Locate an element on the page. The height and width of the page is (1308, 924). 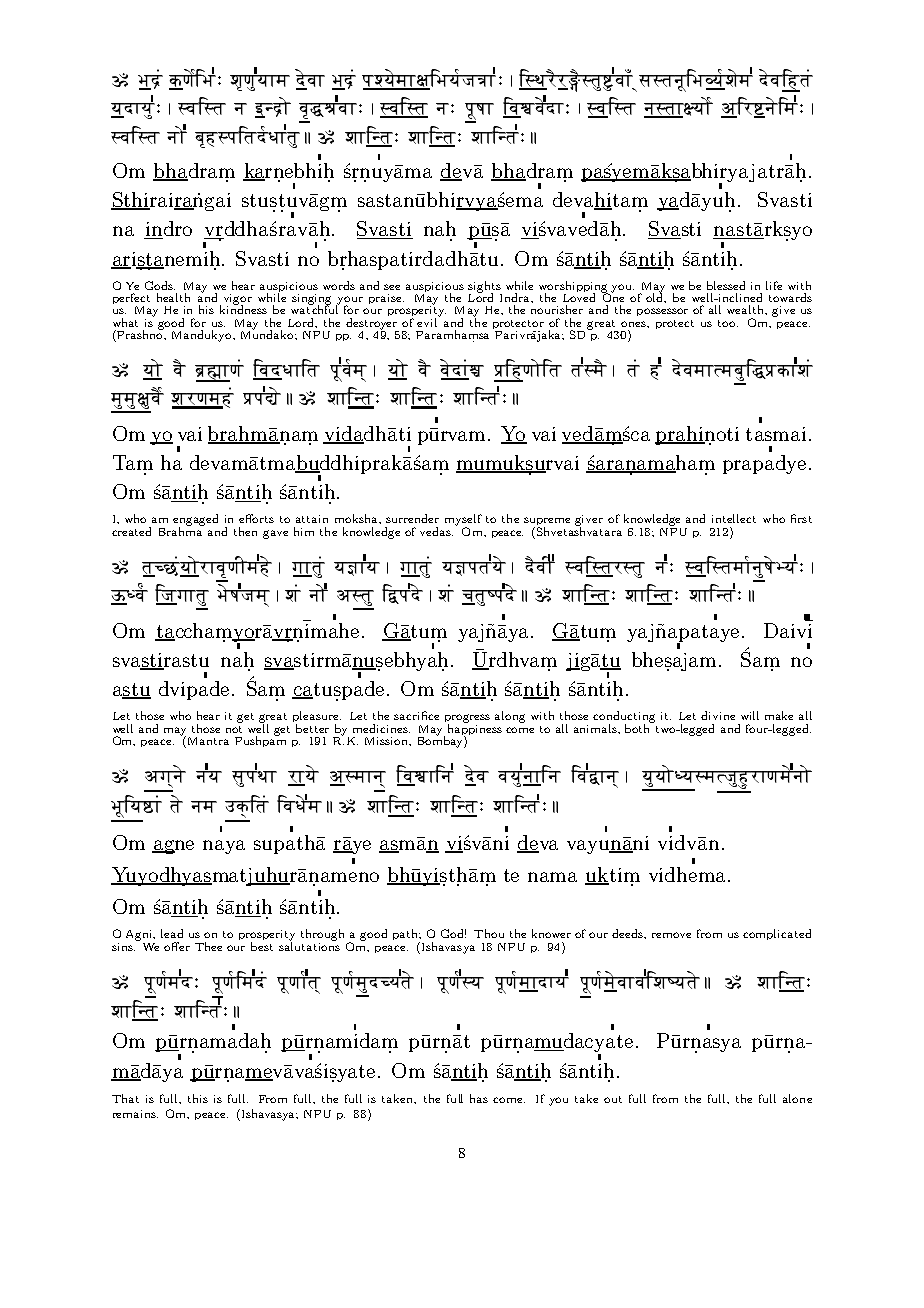
out is located at coordinates (613, 1099).
